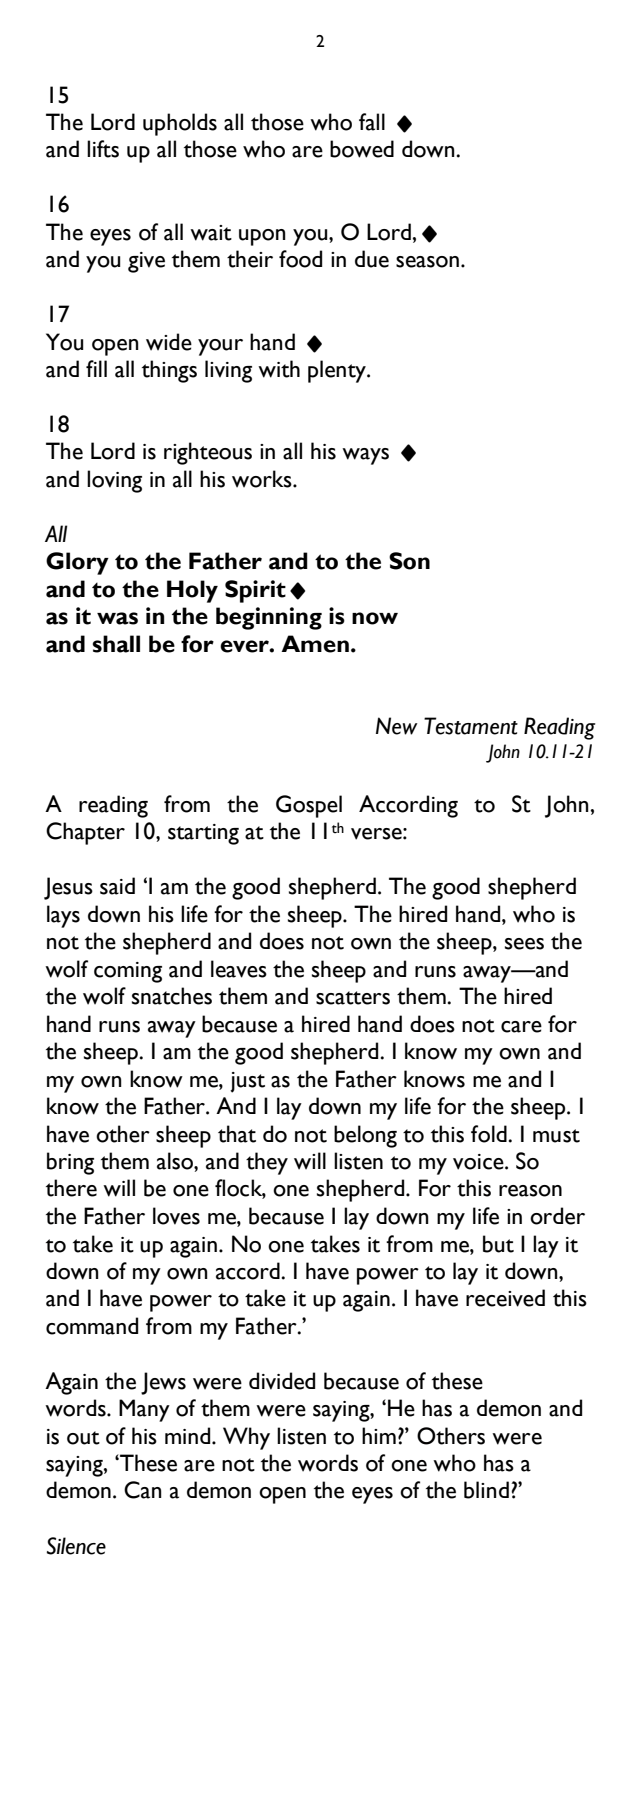 The width and height of the screenshot is (641, 1814). Describe the element at coordinates (427, 262) in the screenshot. I see `season` at that location.
